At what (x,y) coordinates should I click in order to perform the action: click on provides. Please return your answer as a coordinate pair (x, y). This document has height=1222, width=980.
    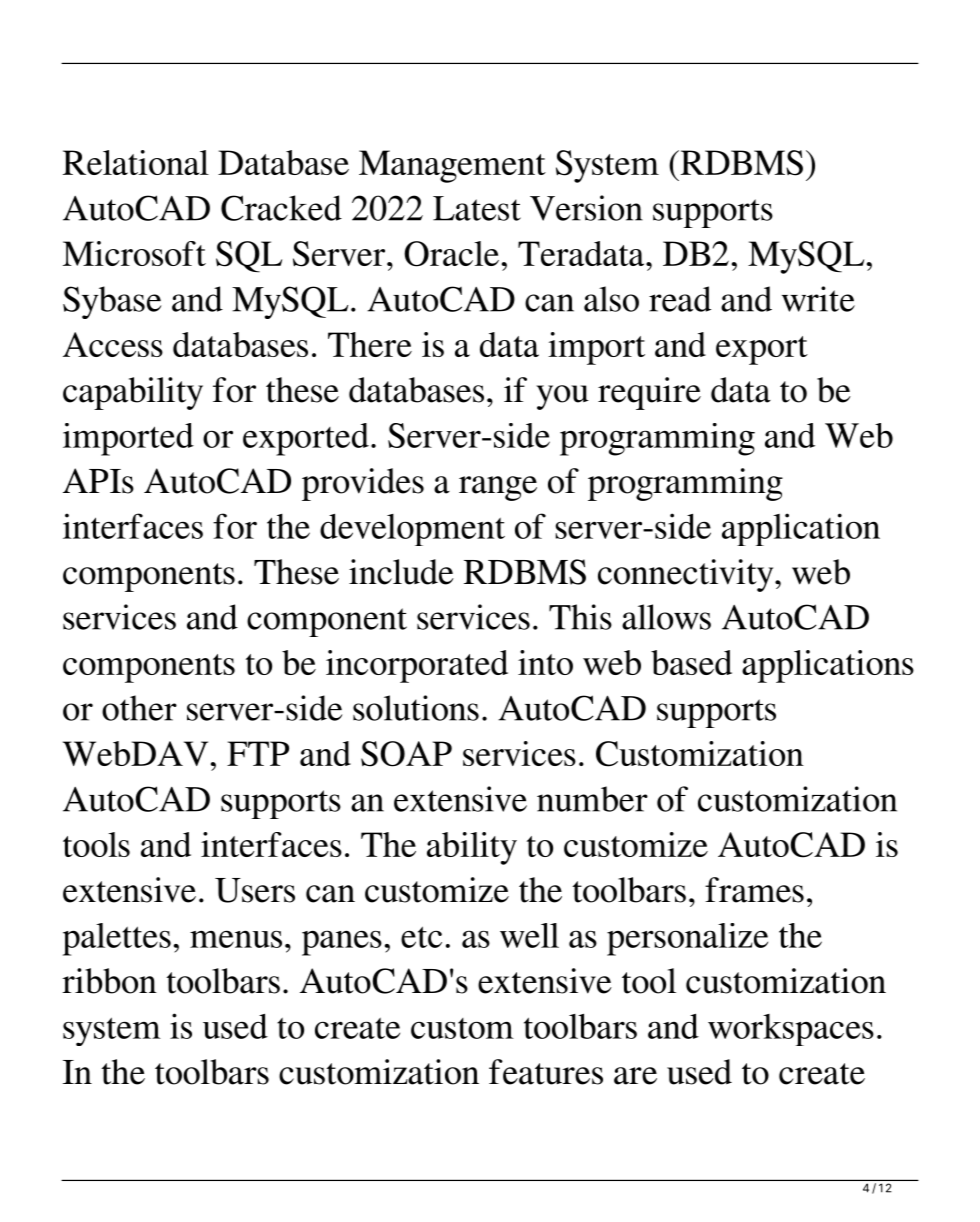
    Looking at the image, I should click on (363, 484).
